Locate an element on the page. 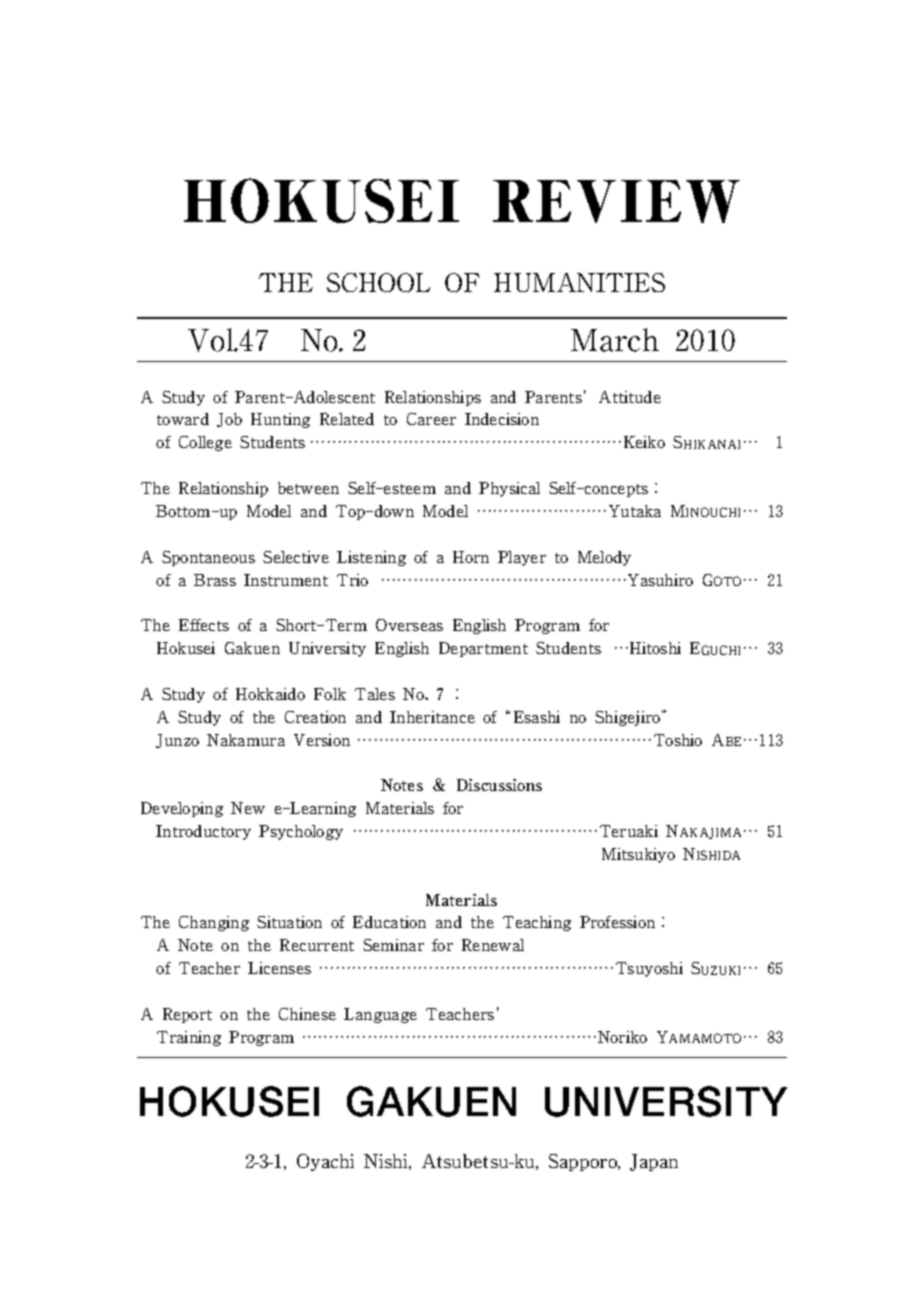 This image has height=1307, width=924. Language is located at coordinates (380, 1015).
